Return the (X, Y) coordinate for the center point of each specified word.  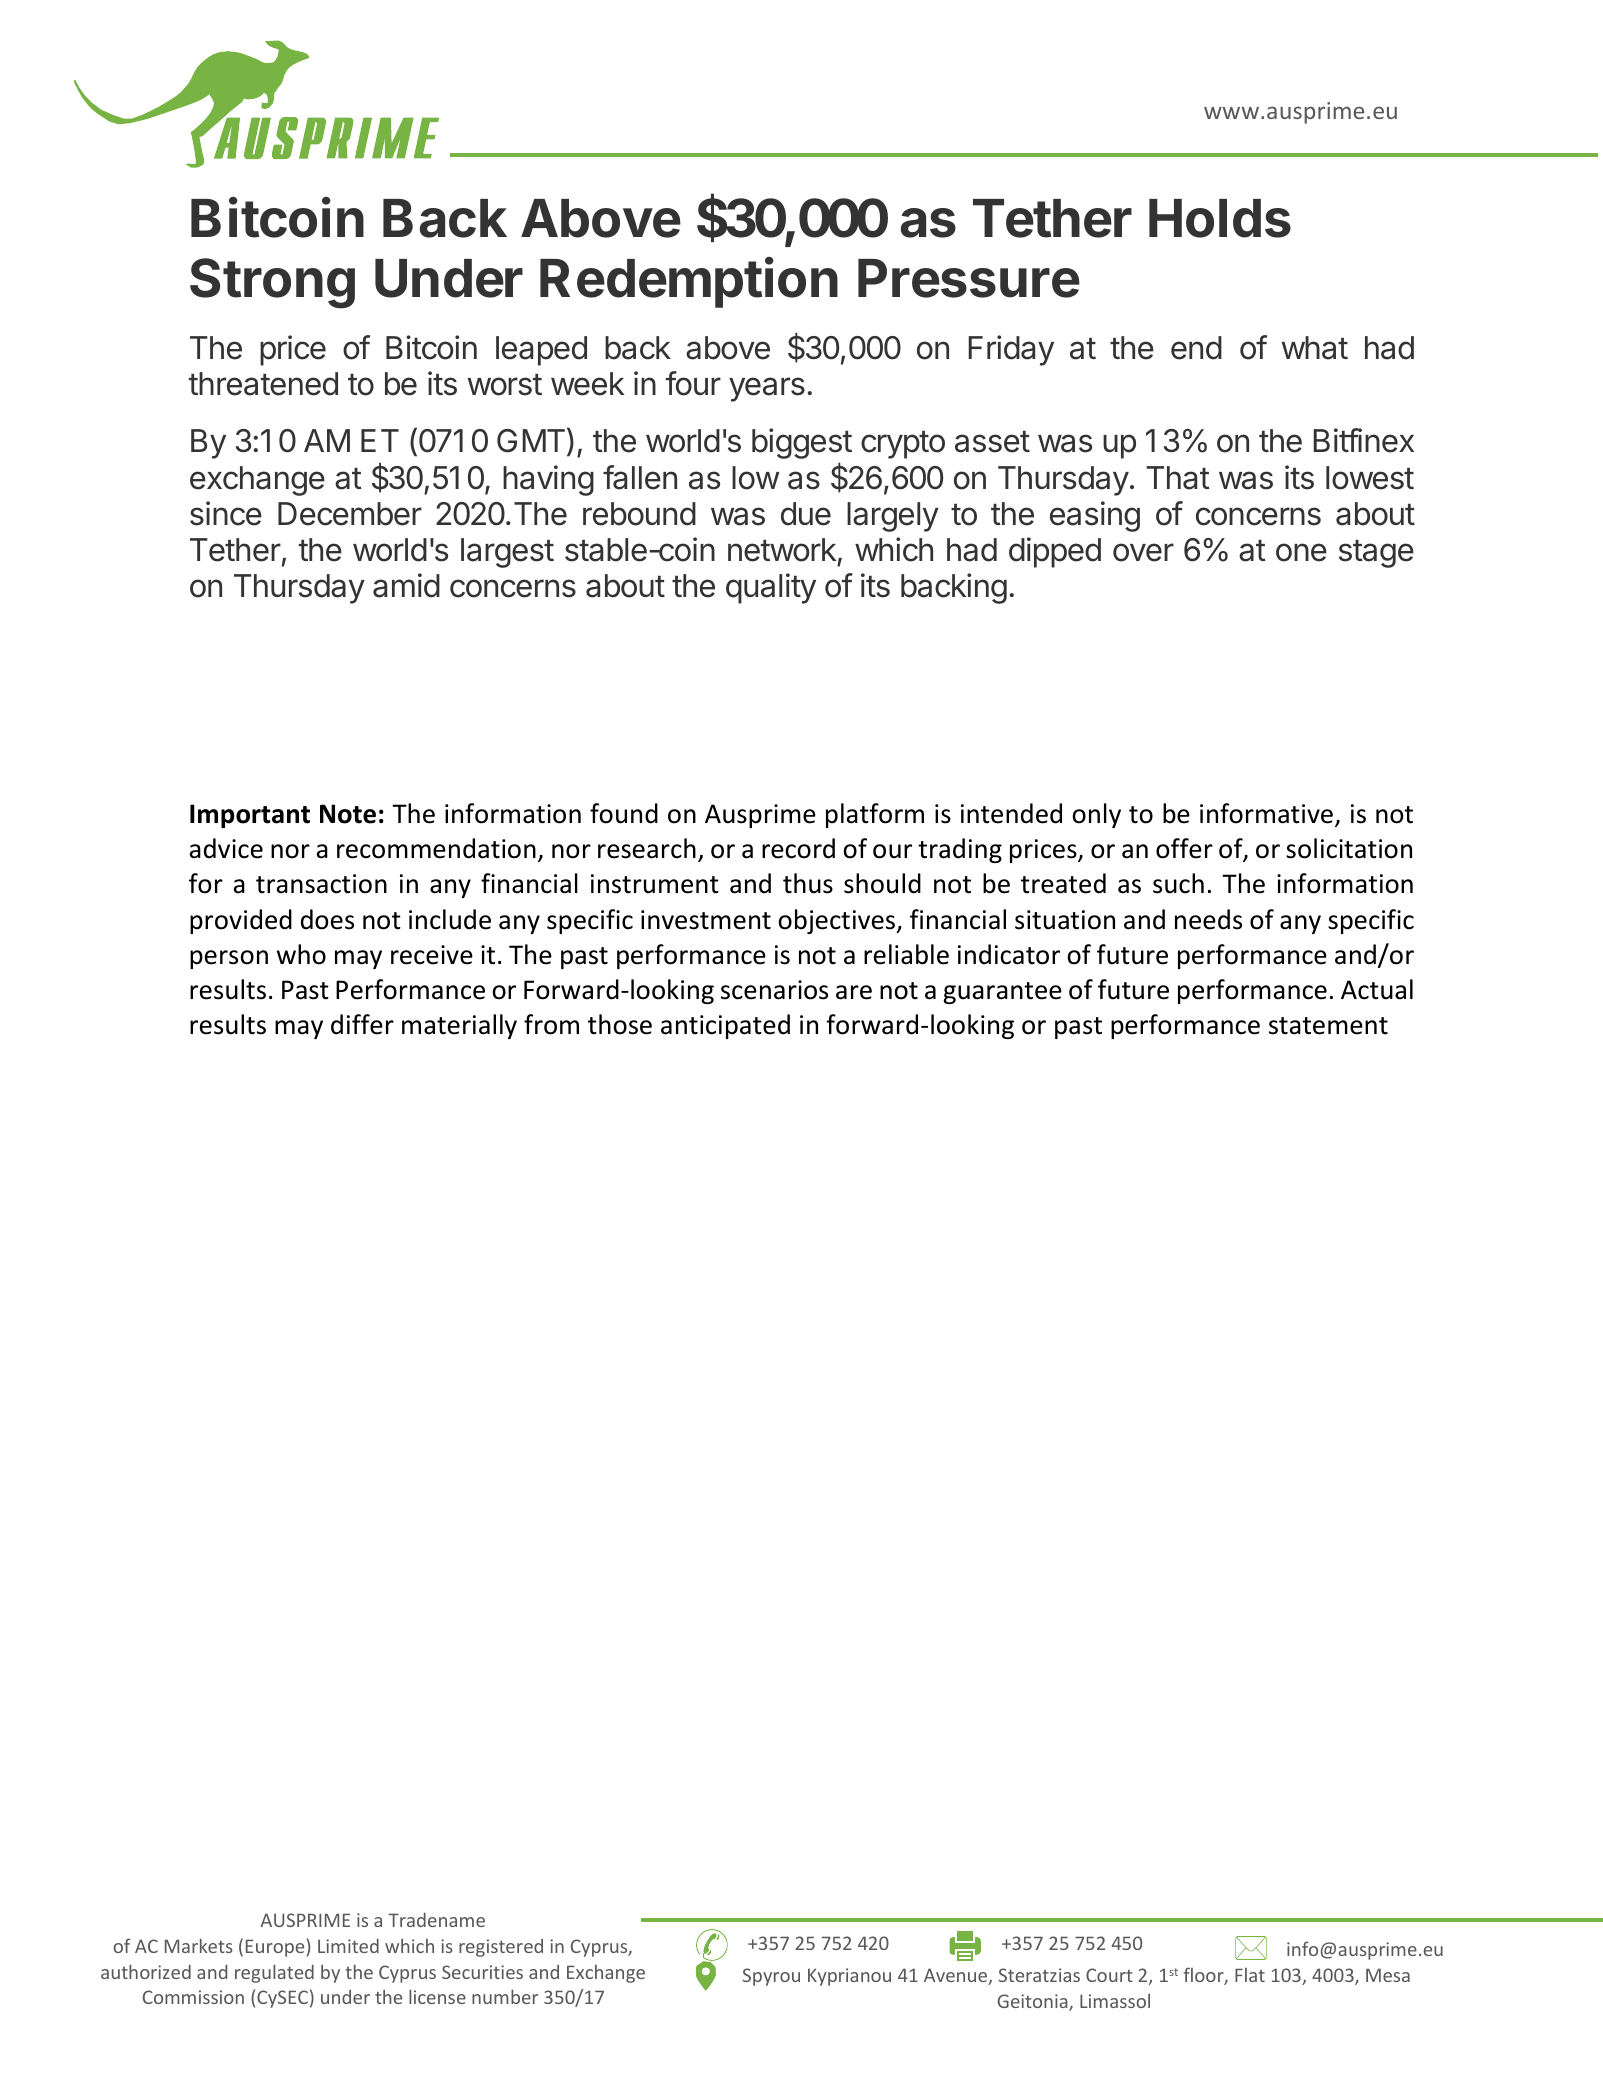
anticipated (725, 1026)
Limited (348, 1946)
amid (406, 585)
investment (706, 920)
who (301, 954)
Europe (275, 1948)
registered (501, 1948)
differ (362, 1024)
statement (1328, 1026)
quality (771, 588)
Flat (1250, 1975)
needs (1208, 919)
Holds (1220, 218)
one (1301, 552)
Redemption (689, 282)
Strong (272, 283)
